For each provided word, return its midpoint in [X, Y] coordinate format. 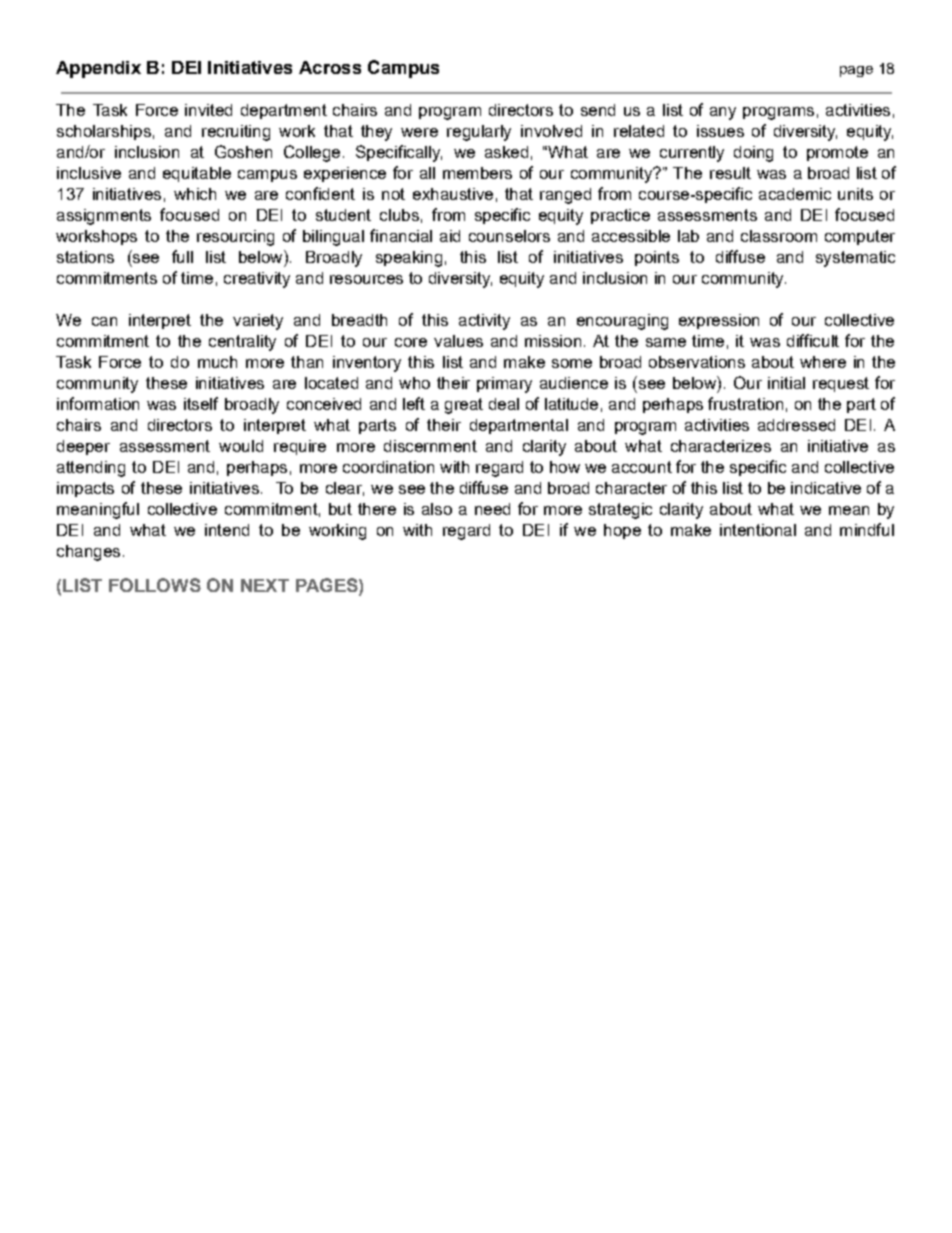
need [492, 509]
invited [208, 110]
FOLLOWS [155, 585]
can [104, 321]
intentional [758, 530]
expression [719, 321]
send [598, 110]
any [723, 113]
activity [484, 322]
